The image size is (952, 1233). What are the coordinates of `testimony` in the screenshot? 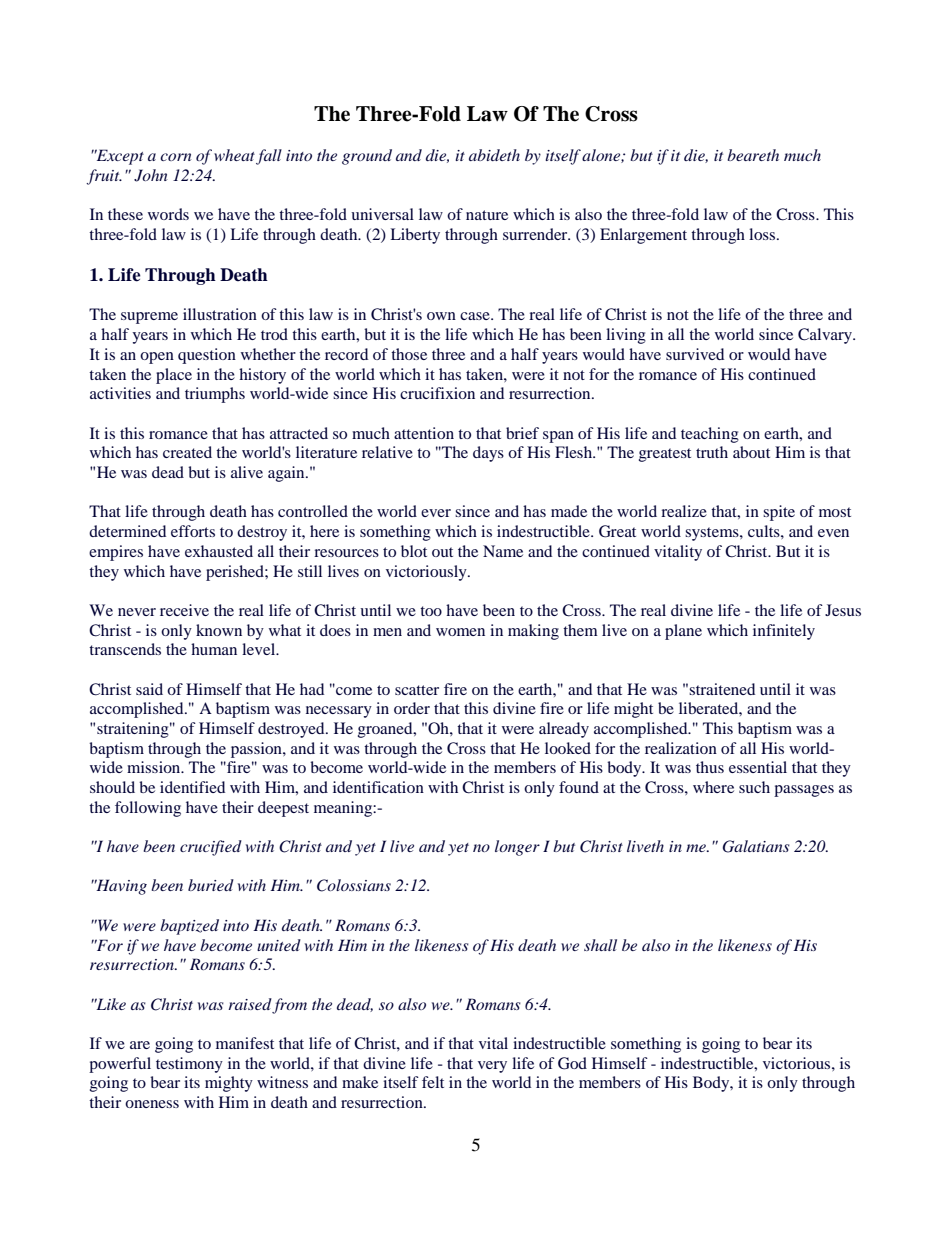 It's located at (189, 1065).
